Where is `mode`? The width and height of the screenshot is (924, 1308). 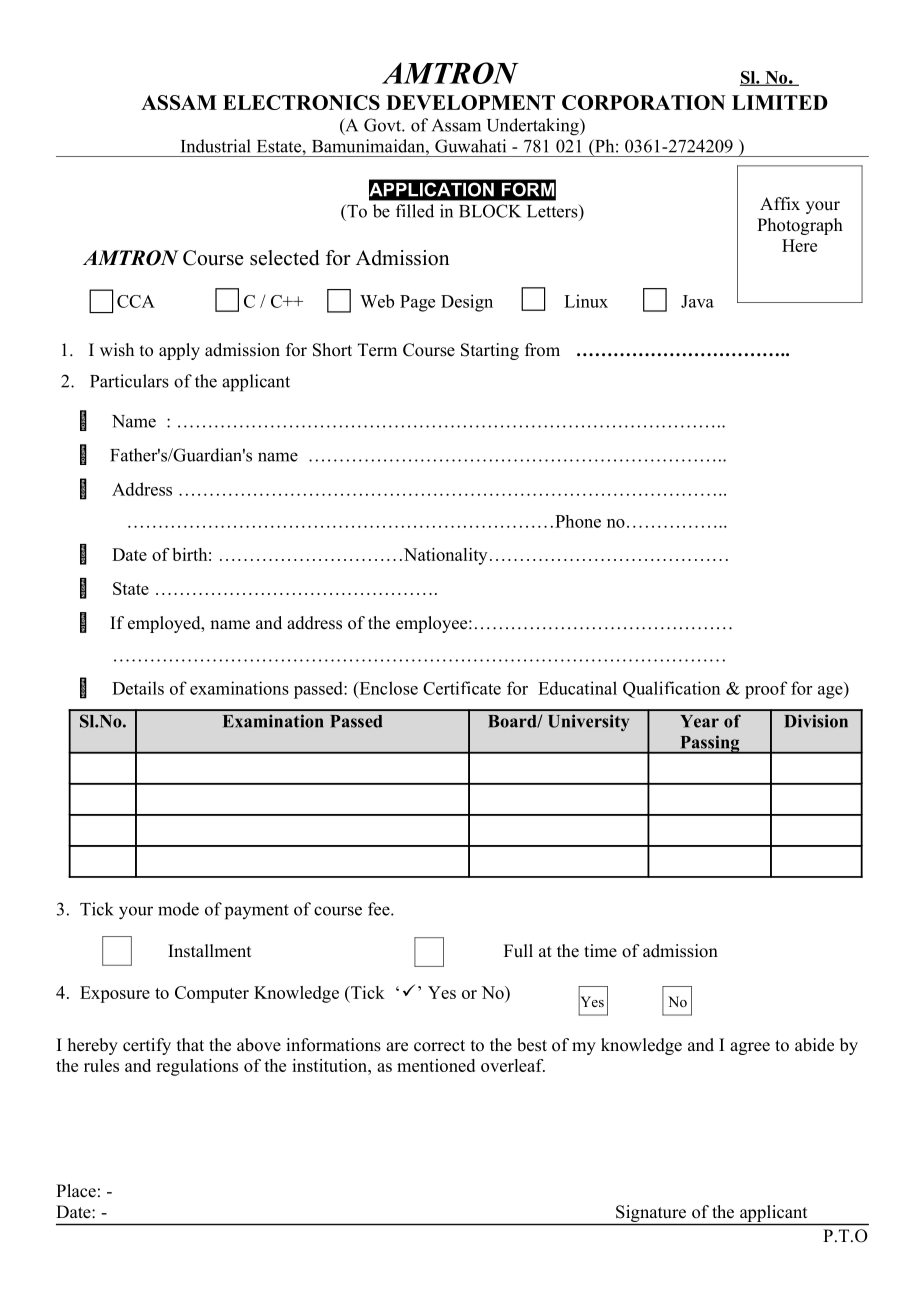 mode is located at coordinates (178, 909).
